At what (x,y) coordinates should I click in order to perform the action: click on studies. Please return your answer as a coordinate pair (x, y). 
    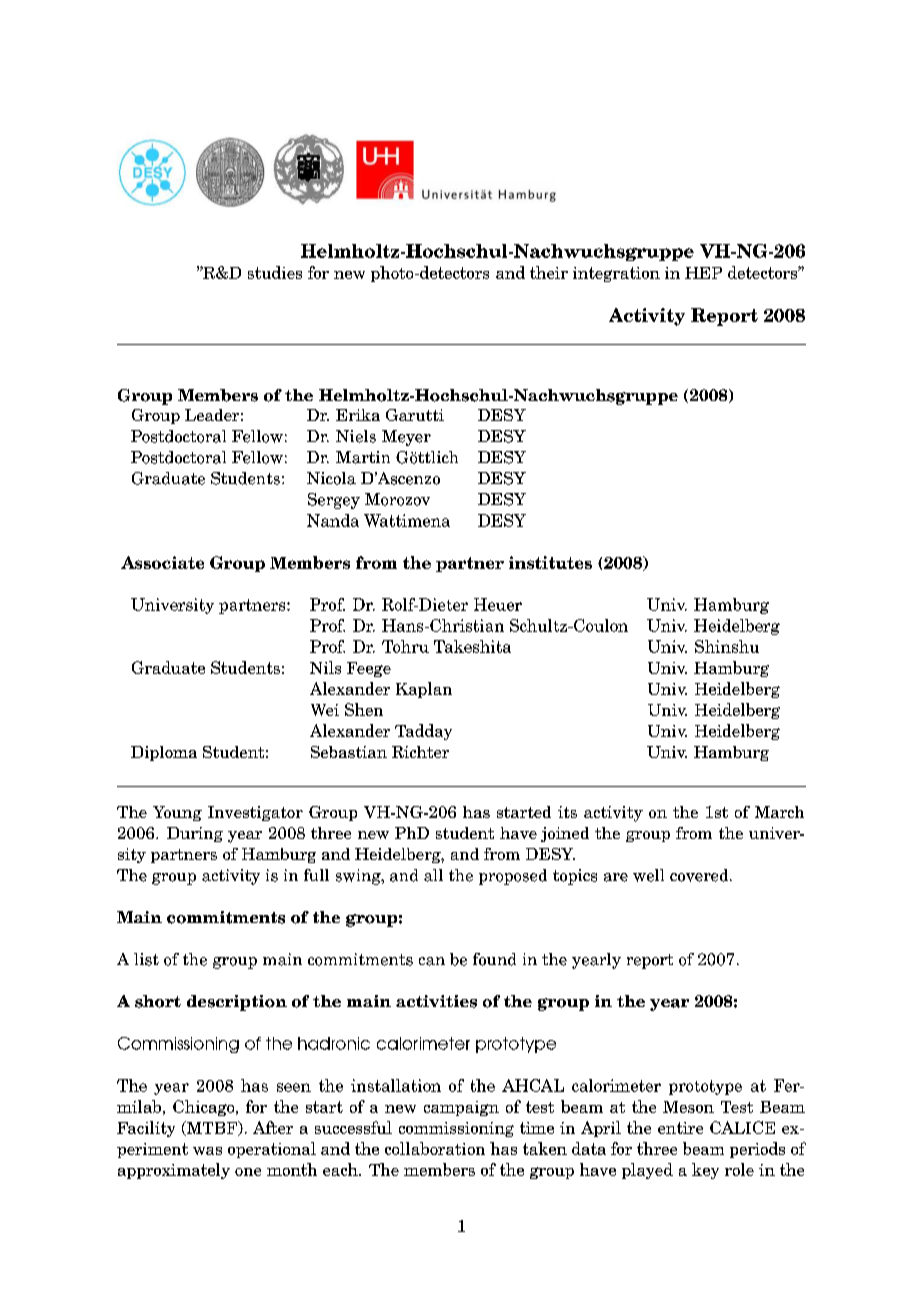
    Looking at the image, I should click on (275, 272).
